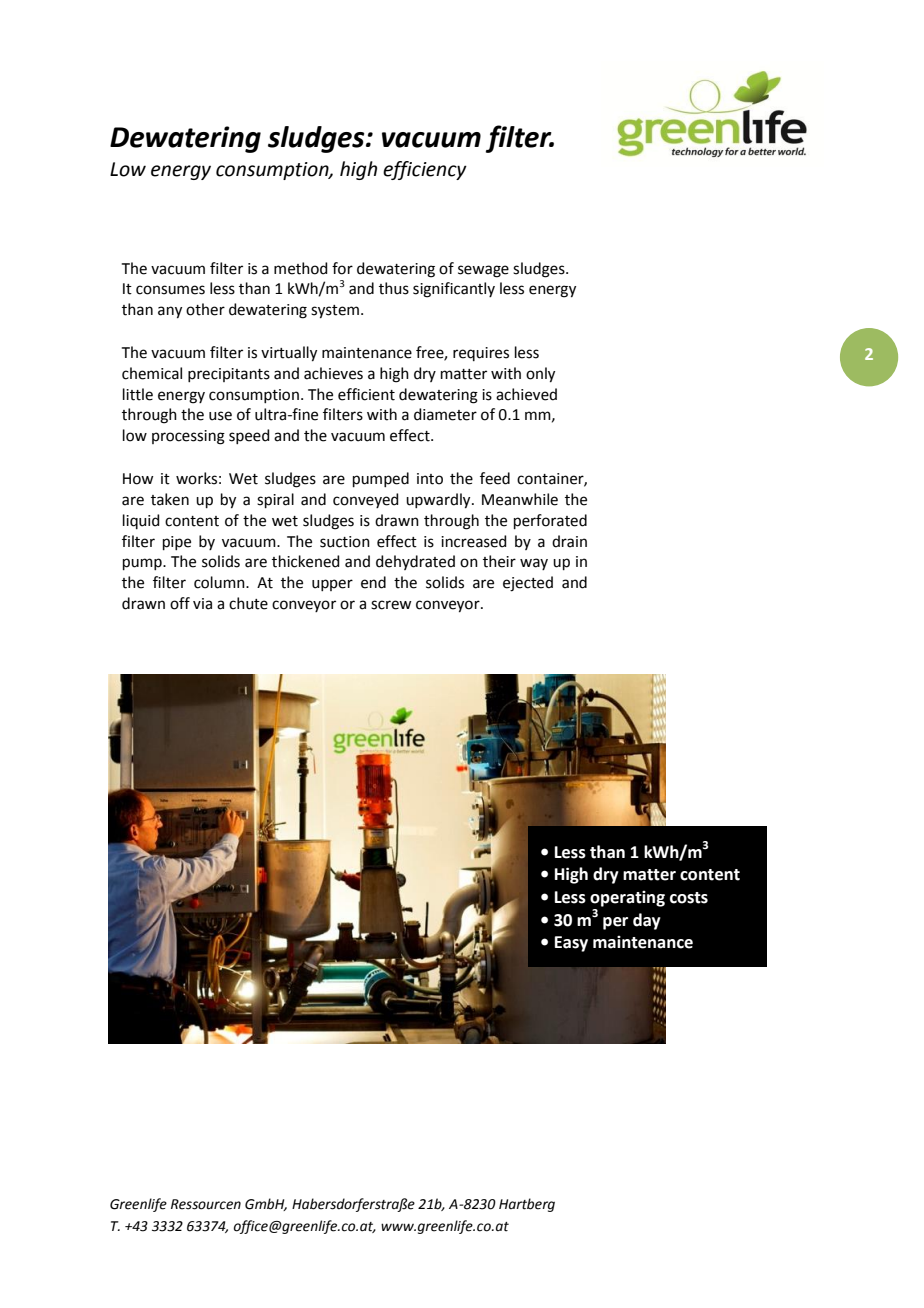  Describe the element at coordinates (391, 605) in the screenshot. I see `screw` at that location.
